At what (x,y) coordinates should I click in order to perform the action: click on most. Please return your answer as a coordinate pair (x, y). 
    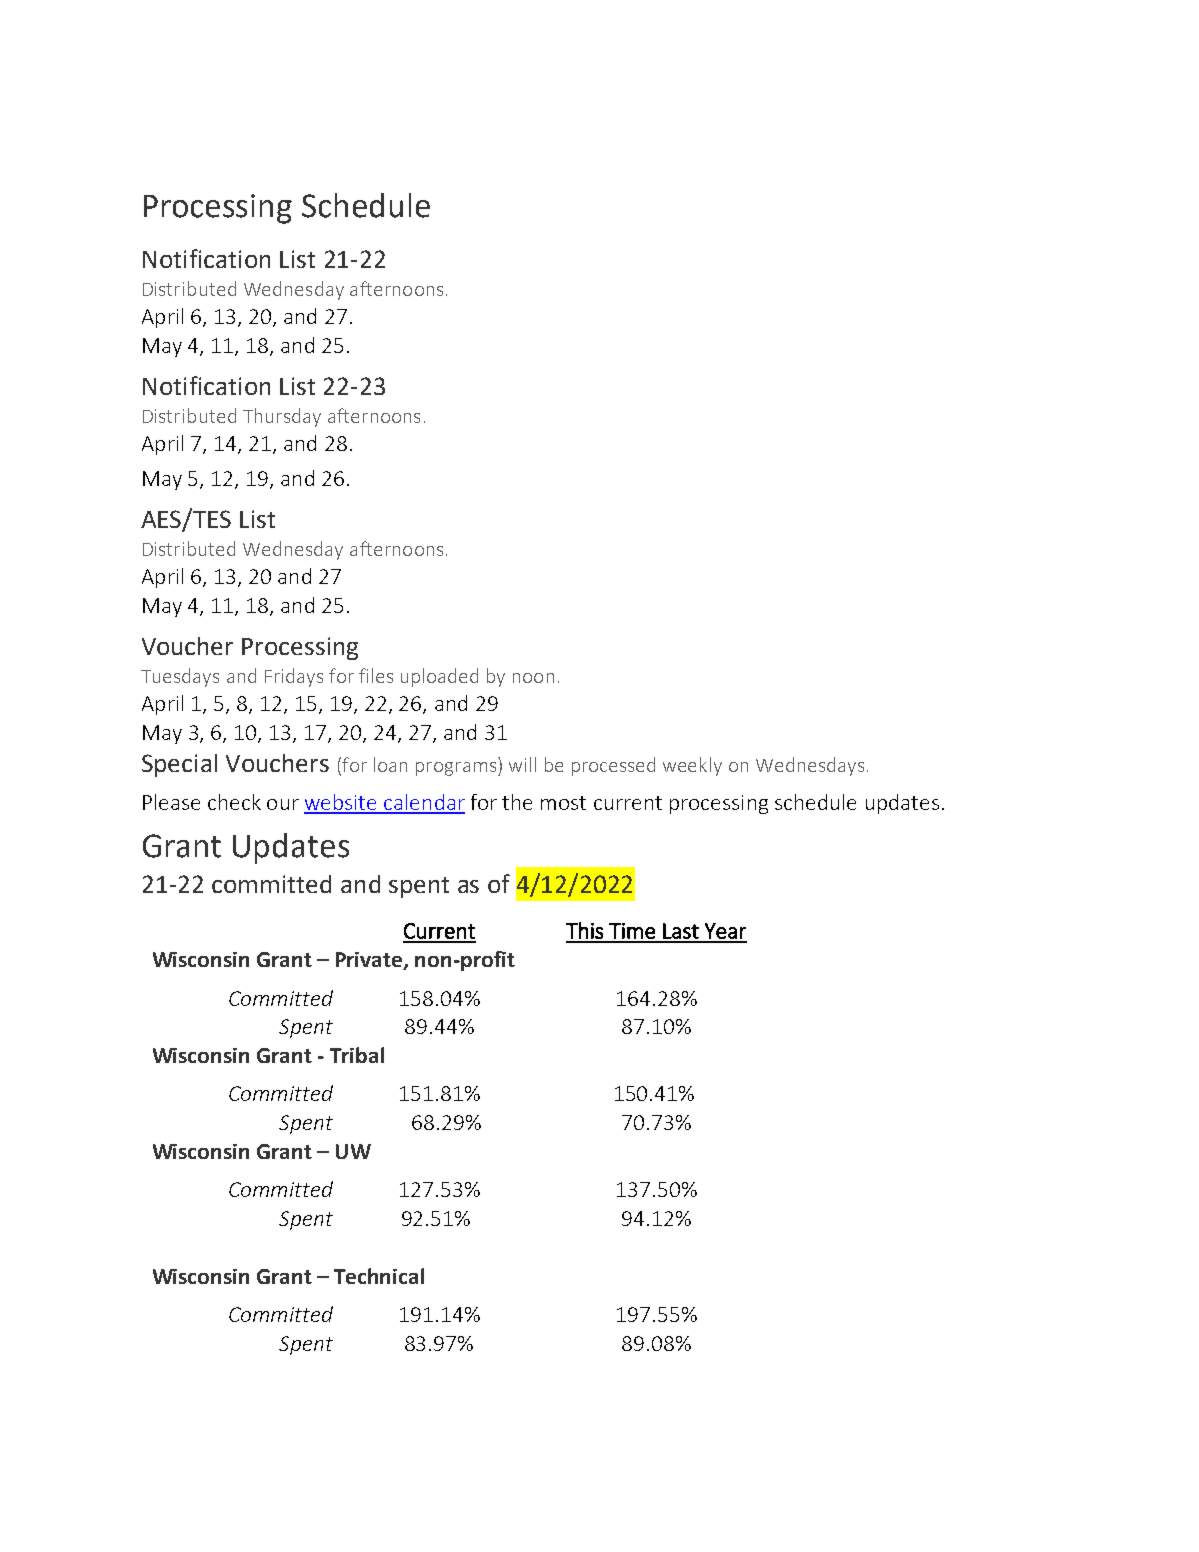
    Looking at the image, I should click on (563, 803).
